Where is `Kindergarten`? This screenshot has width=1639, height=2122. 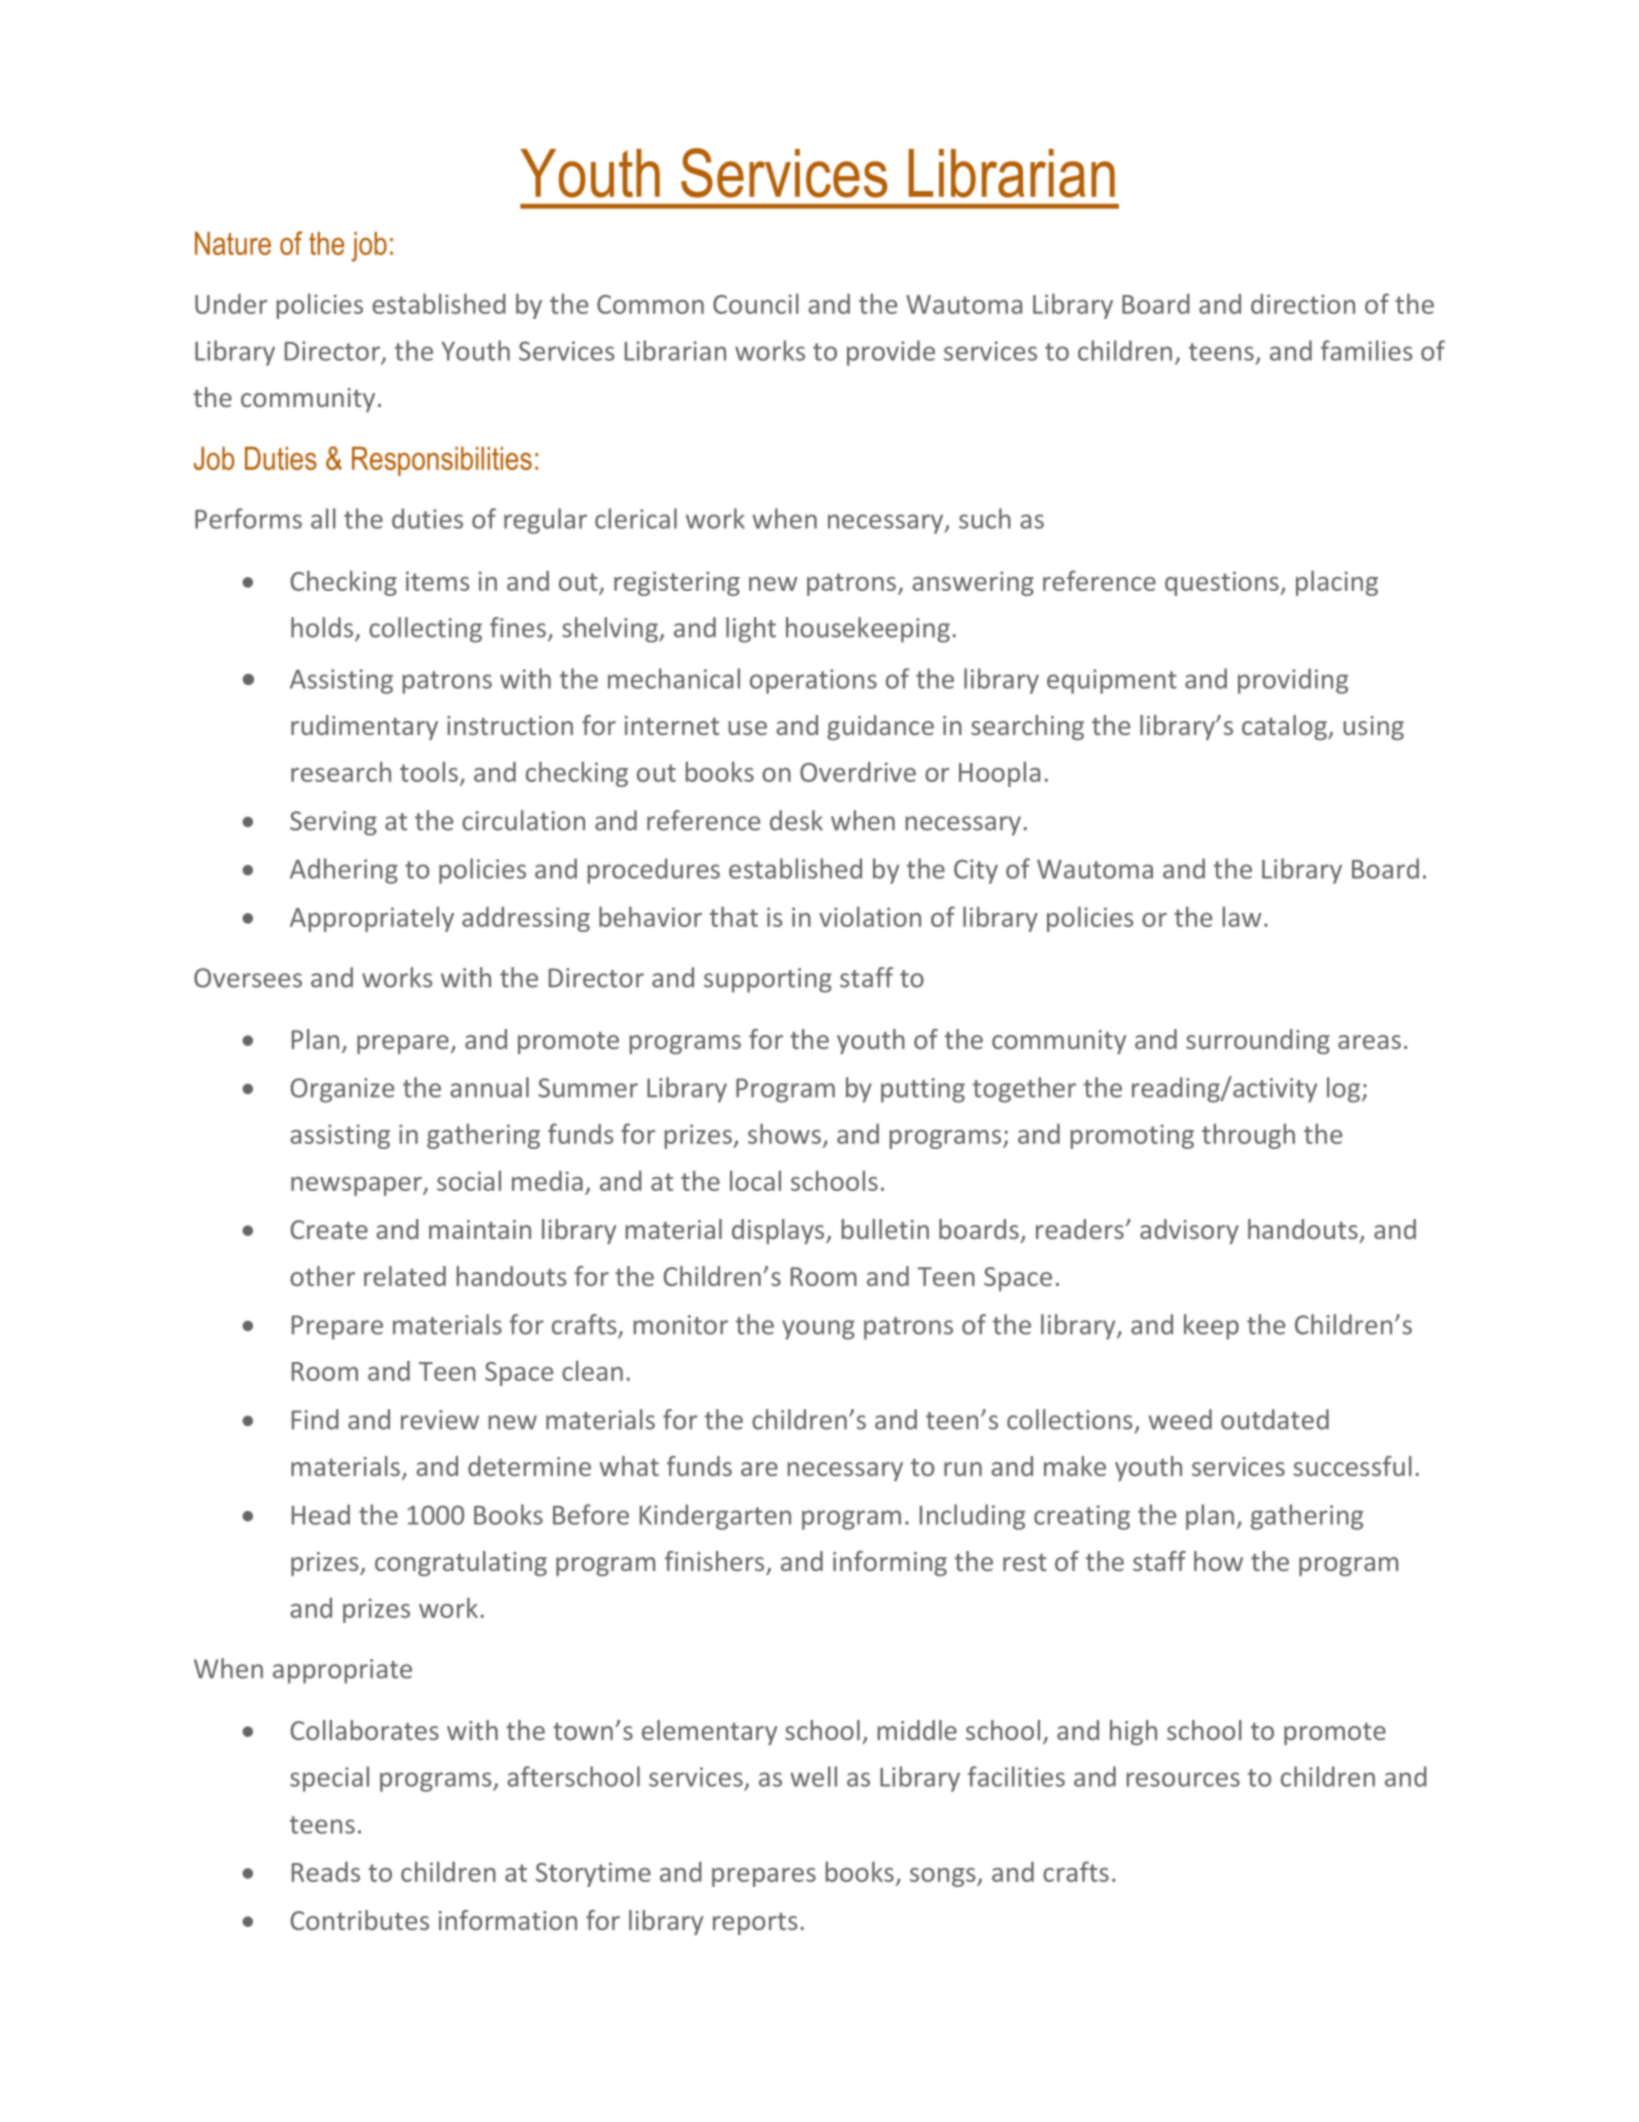
Kindergarten is located at coordinates (715, 1517).
